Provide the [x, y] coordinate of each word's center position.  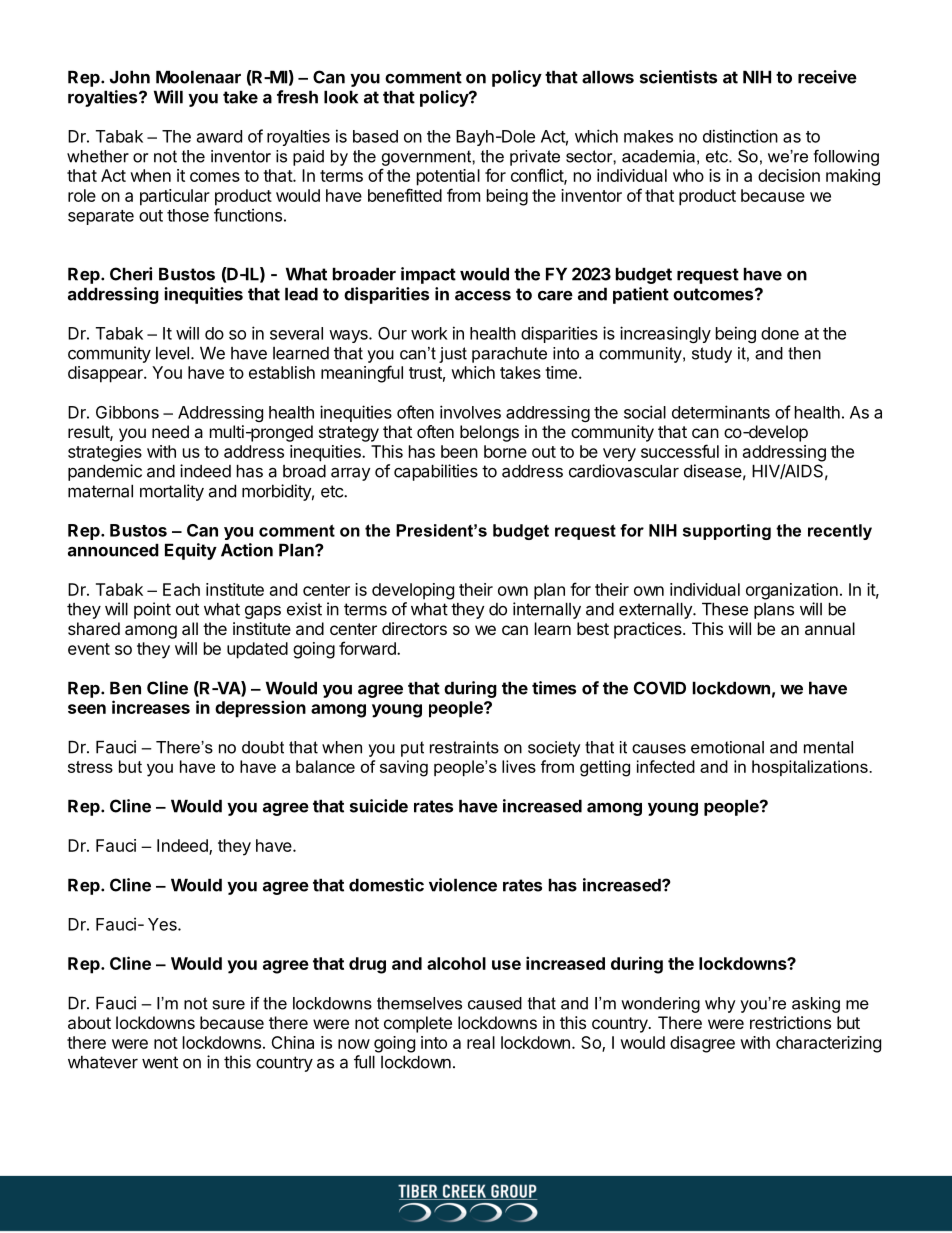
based [375, 136]
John [130, 77]
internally [547, 610]
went [160, 1062]
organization [792, 591]
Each [181, 589]
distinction [740, 136]
